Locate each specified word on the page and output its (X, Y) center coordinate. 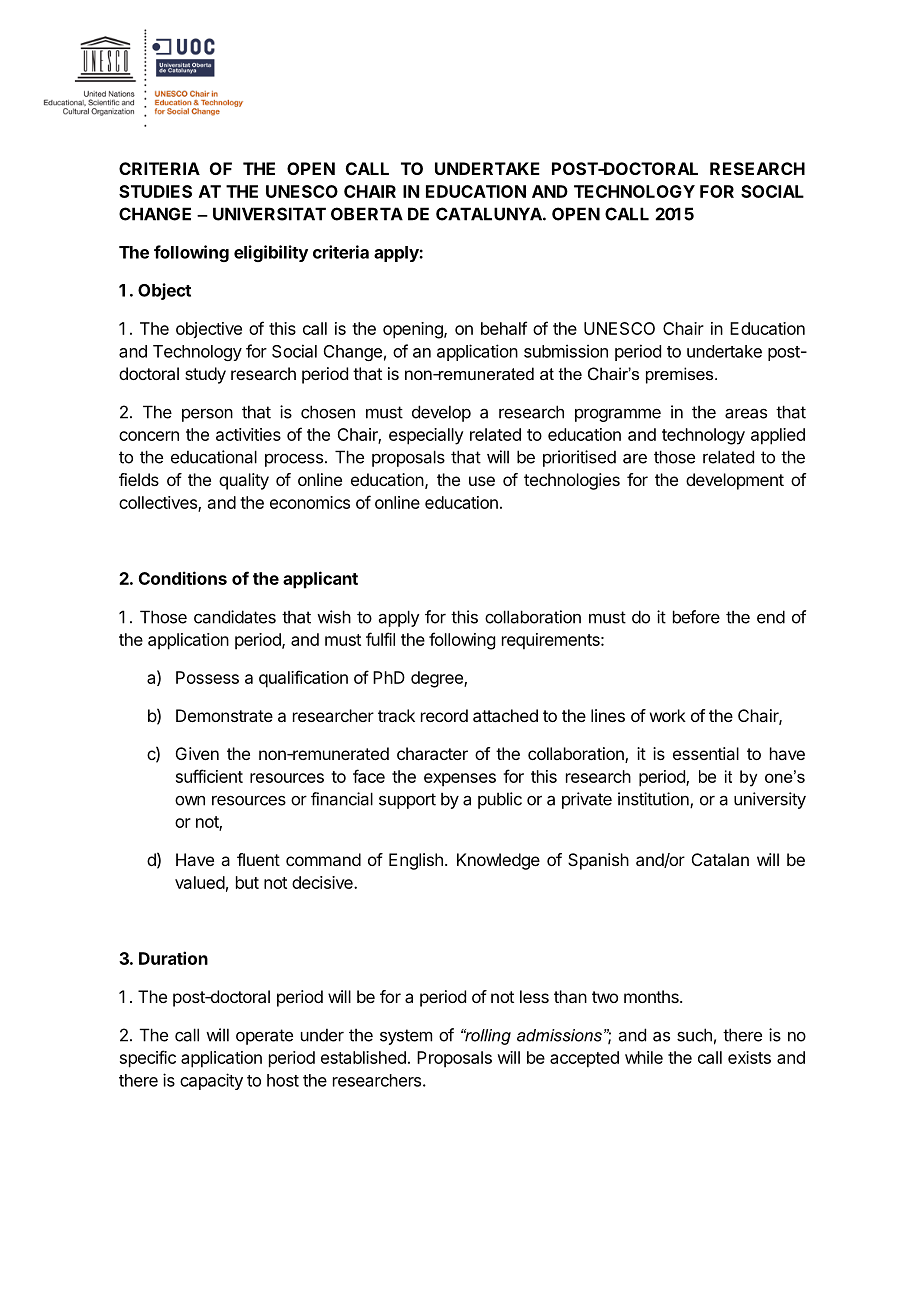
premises (681, 375)
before (696, 617)
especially (426, 436)
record (444, 715)
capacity (211, 1081)
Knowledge (498, 861)
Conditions (183, 578)
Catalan (720, 859)
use (482, 481)
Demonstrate (224, 715)
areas (746, 413)
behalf (504, 328)
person (207, 415)
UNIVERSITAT (269, 214)
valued (200, 882)
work (668, 715)
